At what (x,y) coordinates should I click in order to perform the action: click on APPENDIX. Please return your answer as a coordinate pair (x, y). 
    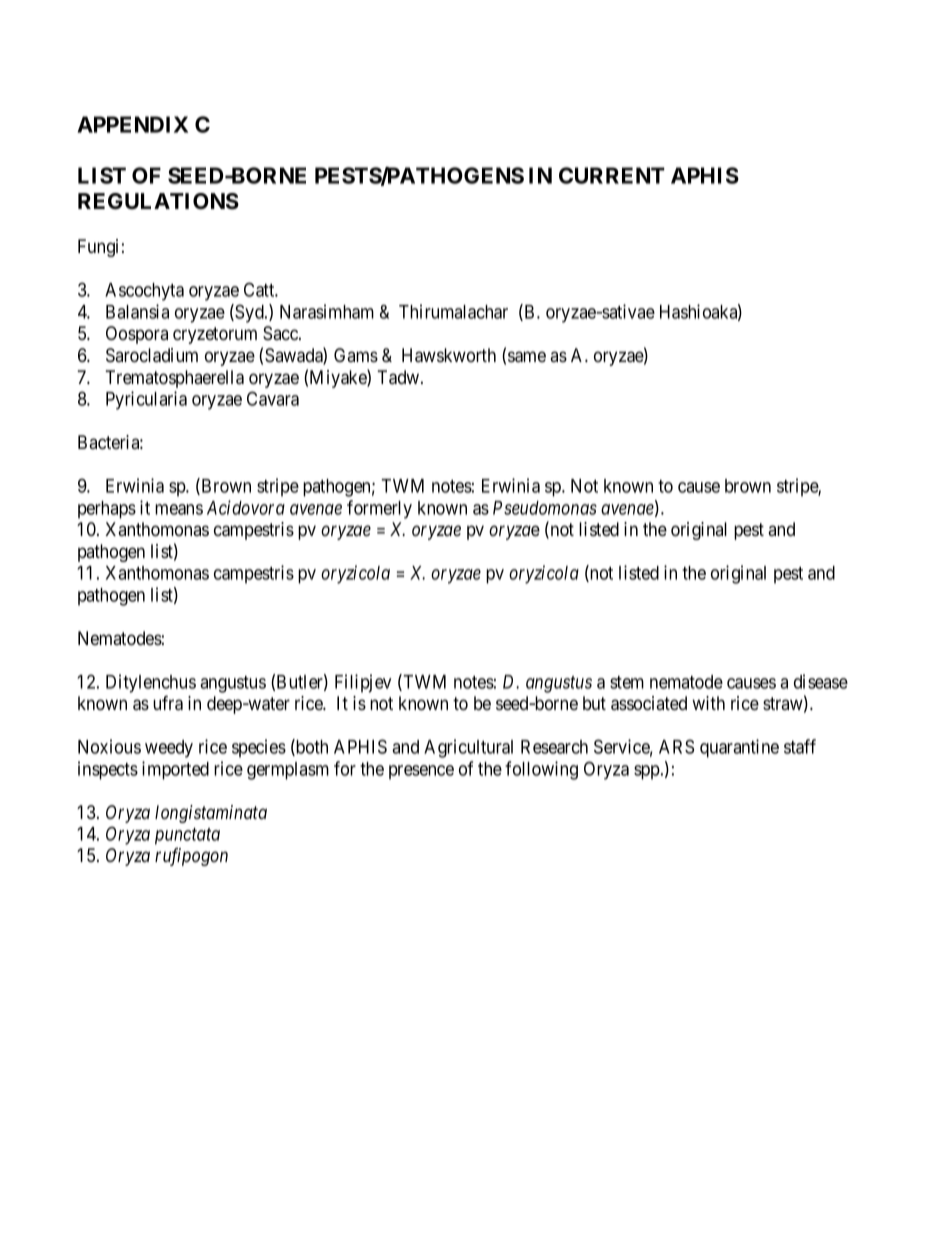
    Looking at the image, I should click on (132, 124).
